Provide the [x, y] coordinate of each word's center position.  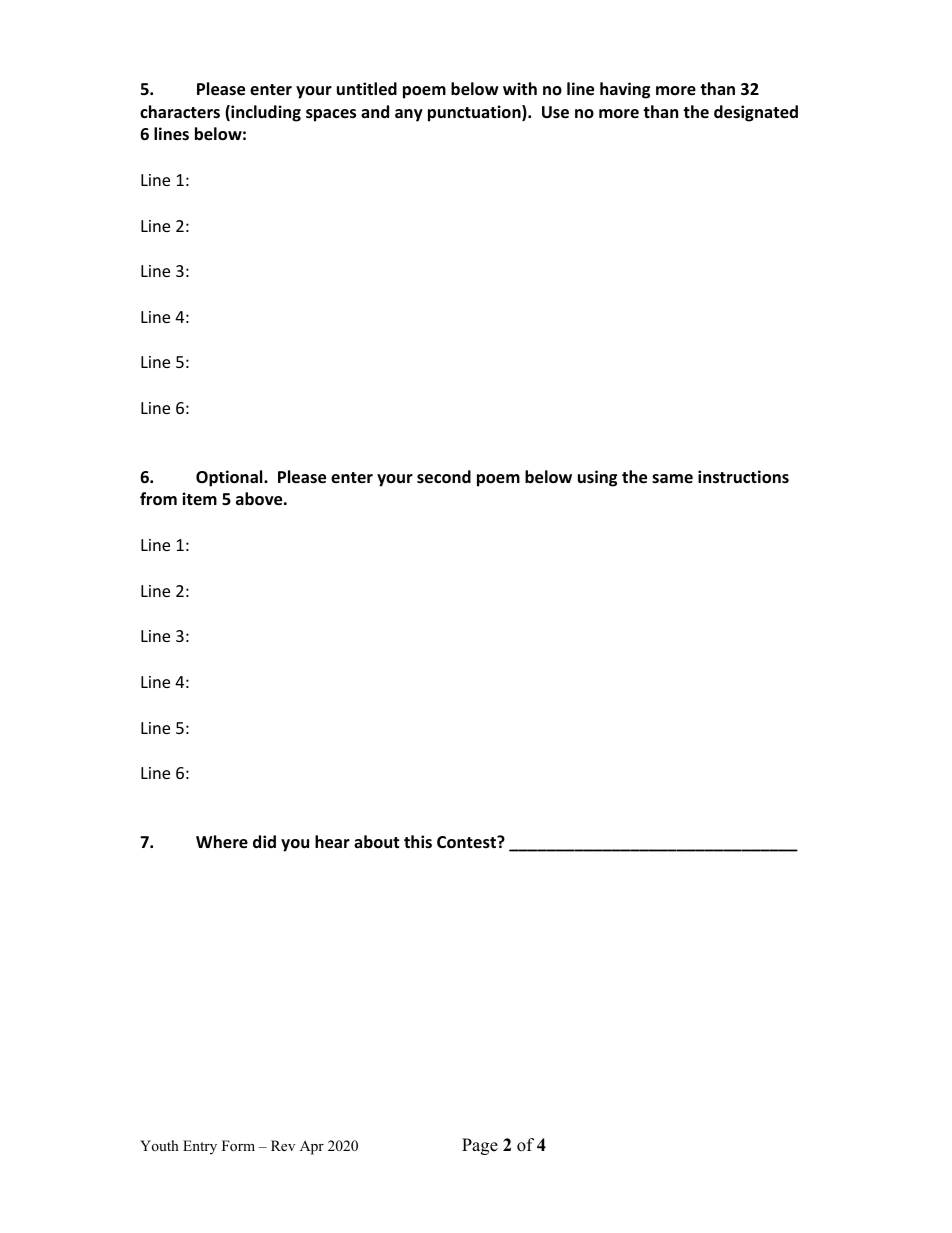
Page [480, 1146]
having [625, 90]
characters [180, 111]
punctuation [475, 113]
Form [238, 1145]
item [199, 498]
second [444, 477]
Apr [312, 1147]
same [672, 478]
